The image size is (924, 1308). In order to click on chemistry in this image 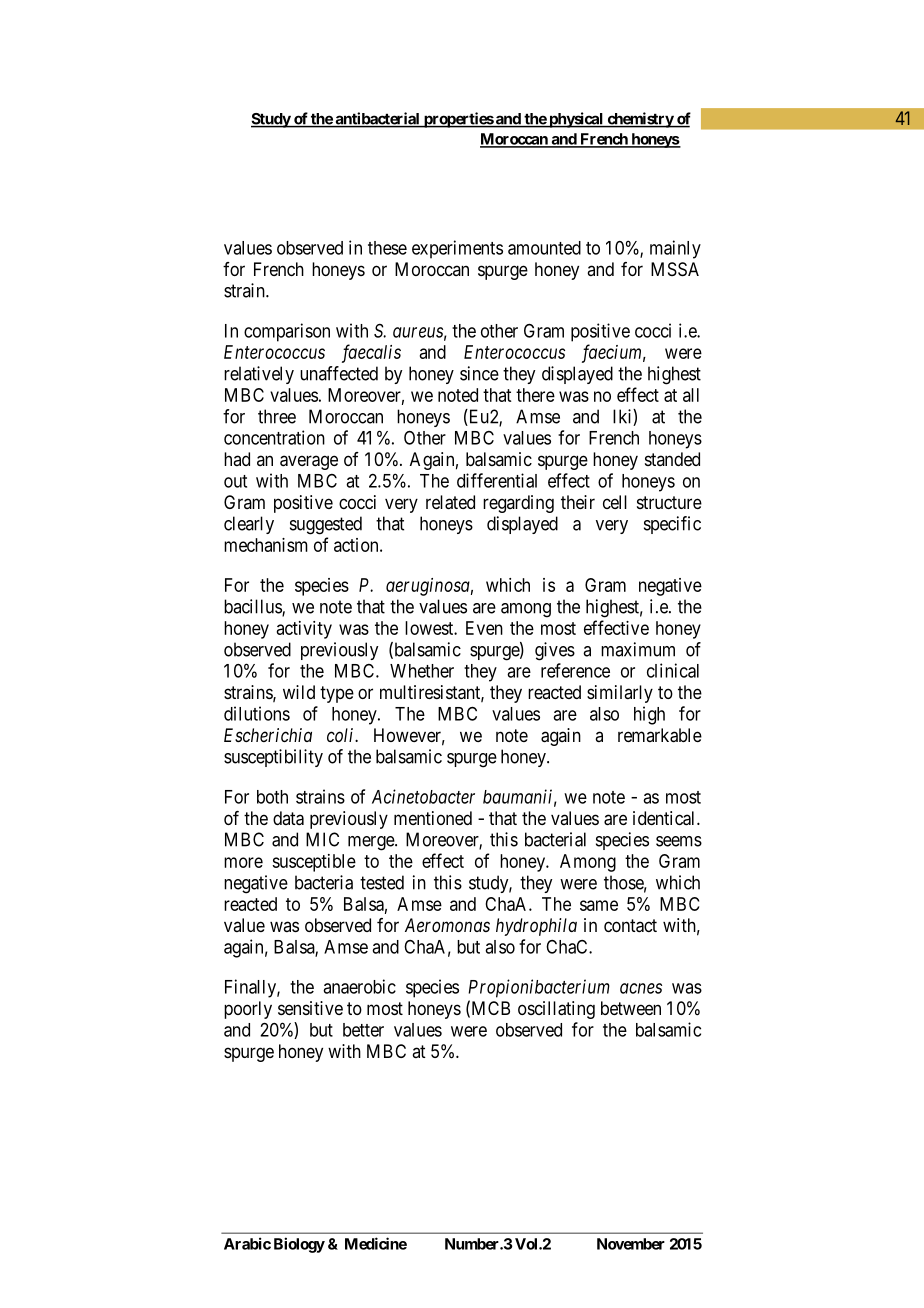, I will do `click(640, 120)`.
